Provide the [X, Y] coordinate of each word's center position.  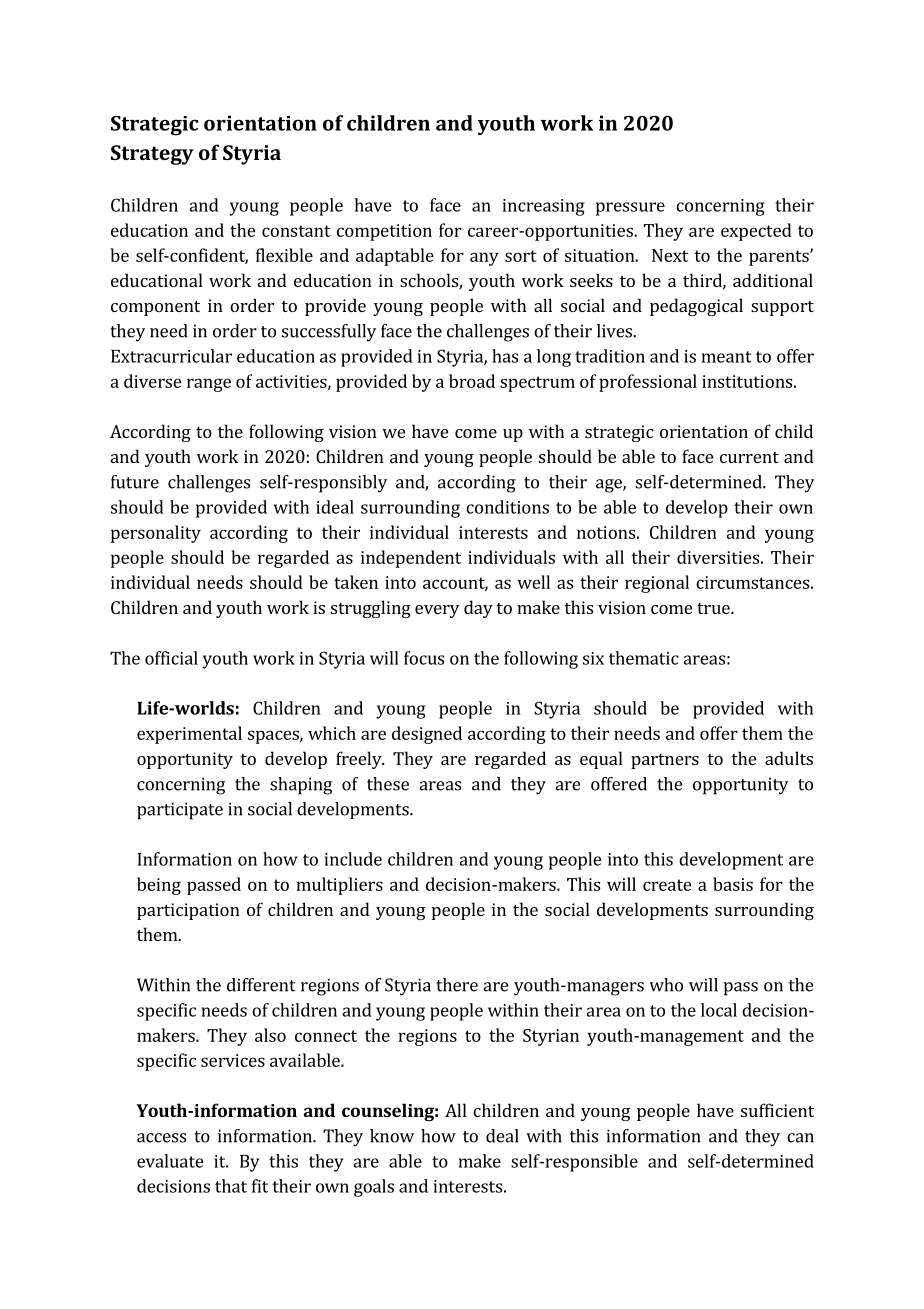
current [749, 457]
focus [424, 658]
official [171, 658]
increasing [544, 207]
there [457, 985]
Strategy [152, 155]
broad [472, 381]
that [231, 1186]
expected [756, 232]
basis [733, 884]
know [392, 1136]
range [209, 385]
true [714, 608]
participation [188, 911]
